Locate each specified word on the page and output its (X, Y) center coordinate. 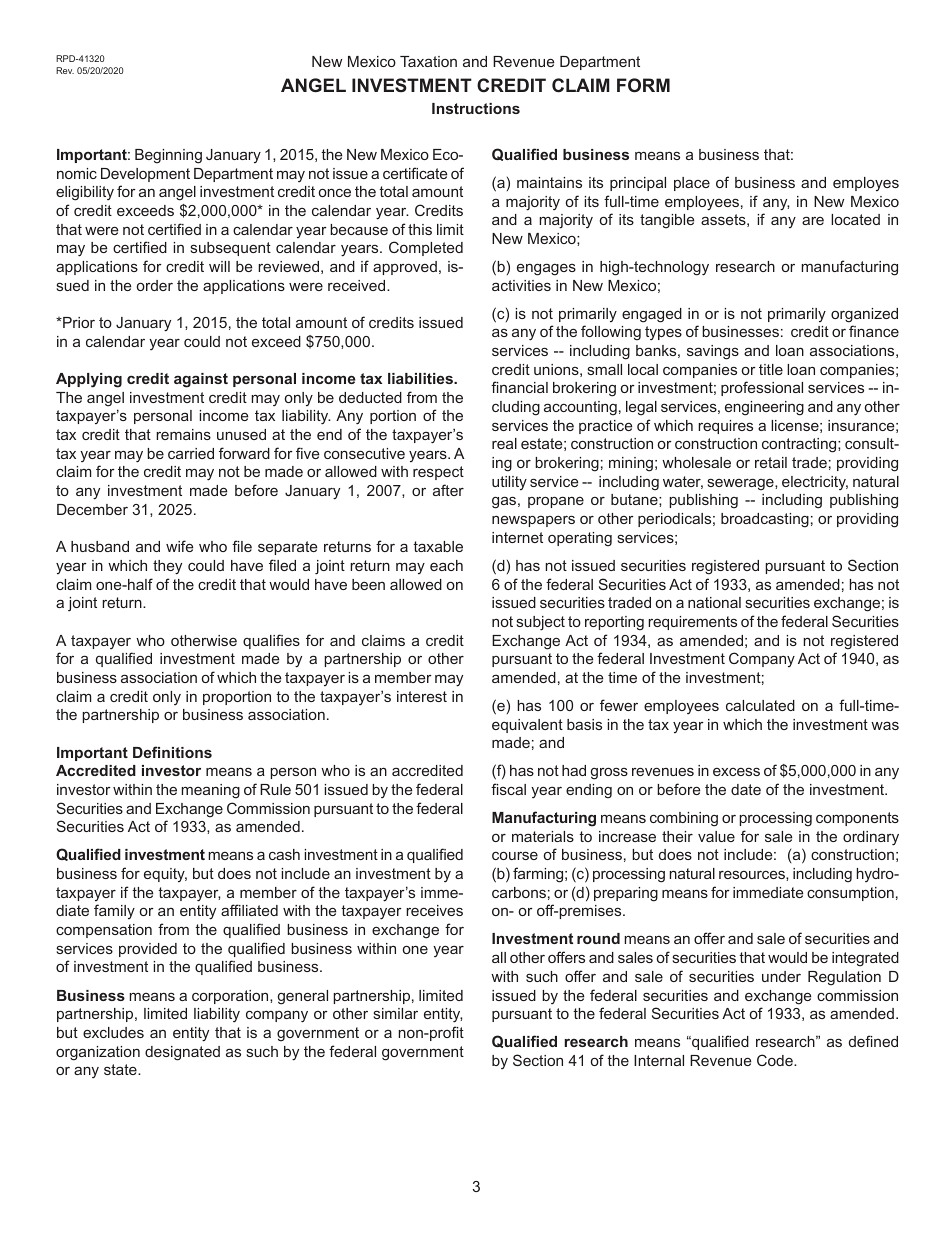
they (167, 567)
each (446, 565)
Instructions (476, 108)
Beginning (168, 156)
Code (776, 1060)
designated (182, 1053)
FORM (643, 85)
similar (396, 1013)
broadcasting (765, 520)
